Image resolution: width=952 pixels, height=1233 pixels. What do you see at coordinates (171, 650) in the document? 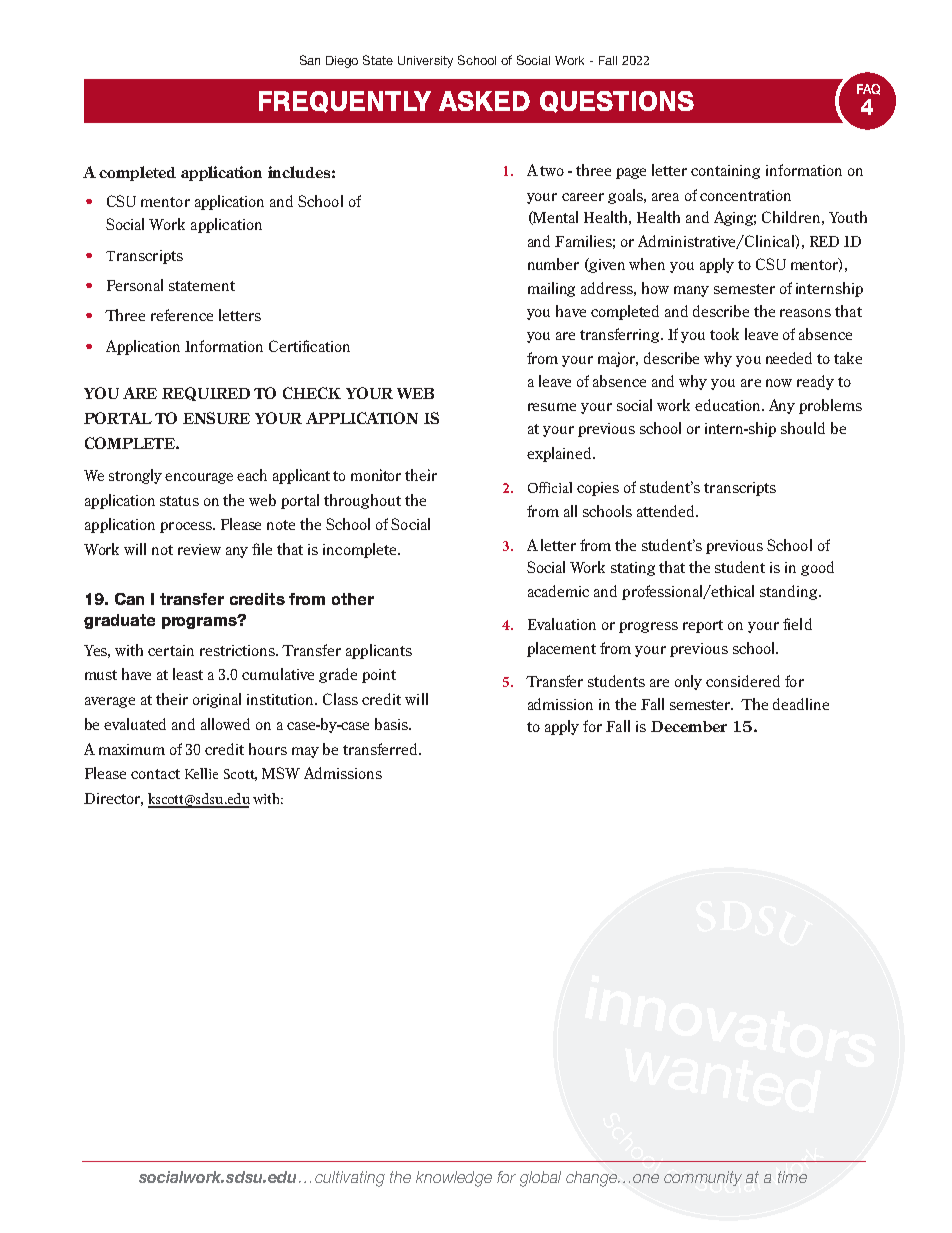
I see `certain` at bounding box center [171, 650].
